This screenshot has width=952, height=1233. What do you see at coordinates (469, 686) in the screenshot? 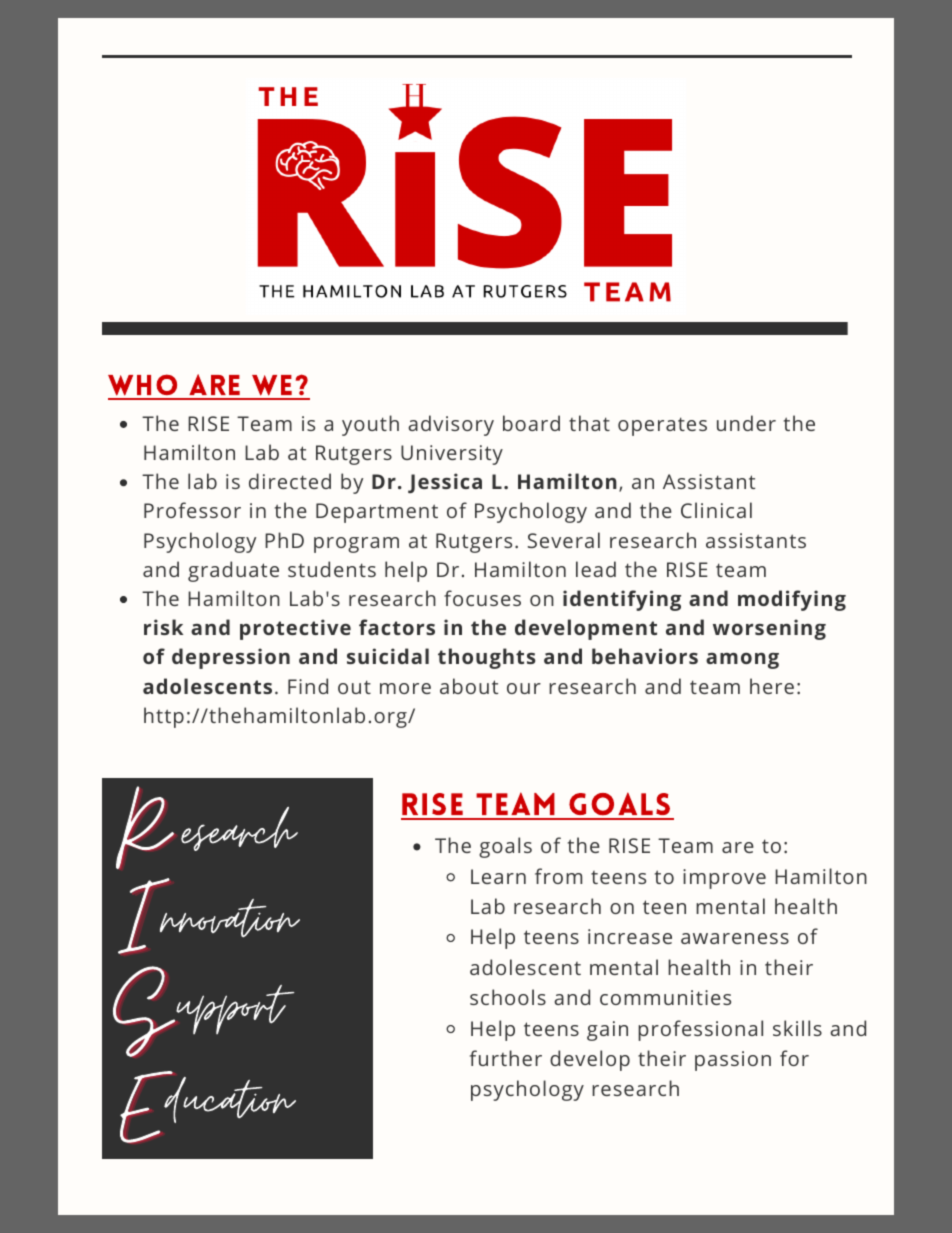
I see `about` at bounding box center [469, 686].
